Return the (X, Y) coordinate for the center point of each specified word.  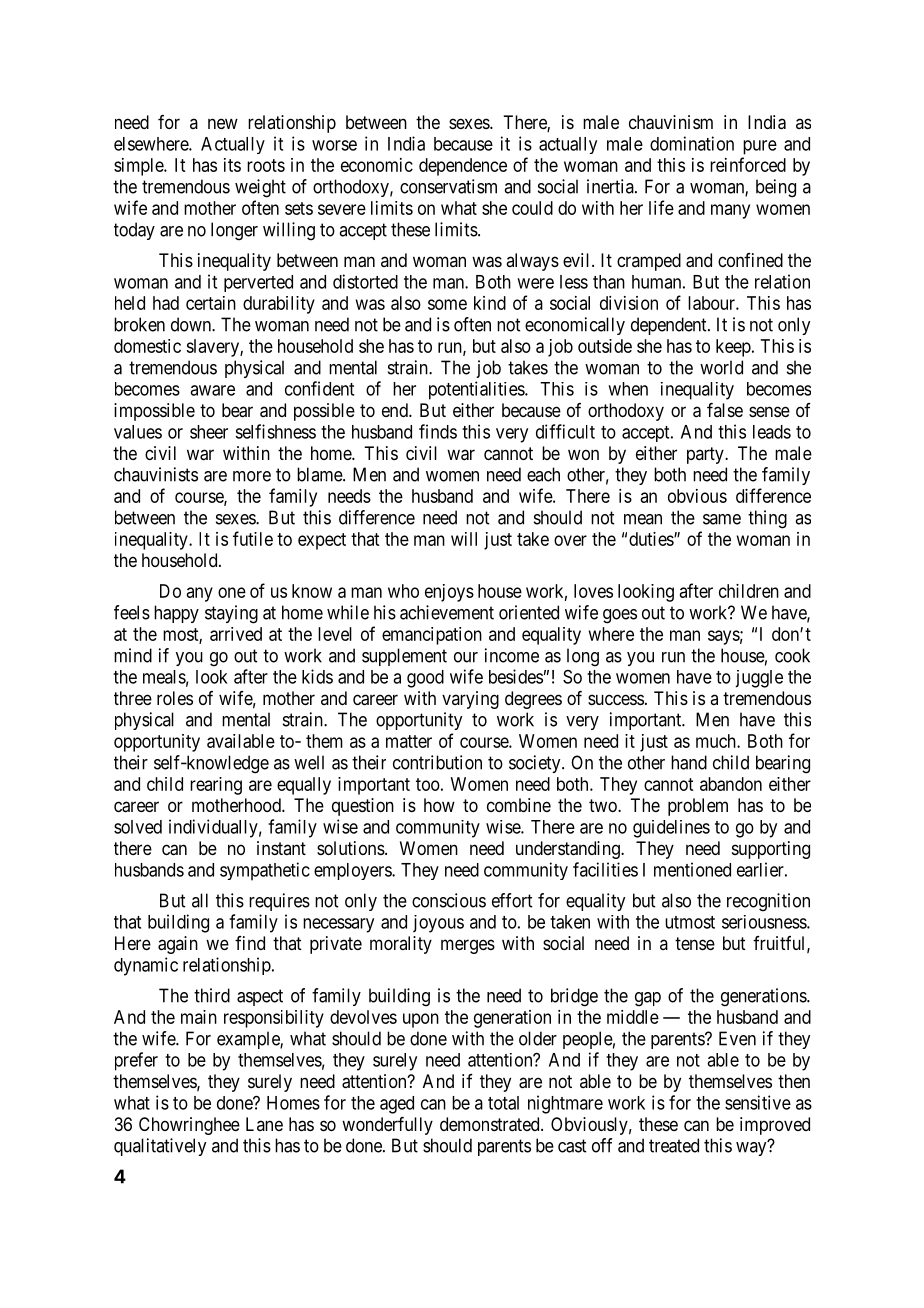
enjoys (449, 593)
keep (733, 348)
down (192, 324)
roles (175, 698)
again (178, 945)
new (223, 123)
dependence (463, 167)
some (447, 304)
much (717, 741)
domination (692, 143)
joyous (438, 924)
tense (695, 943)
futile (253, 538)
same (722, 519)
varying (470, 700)
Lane (264, 1124)
